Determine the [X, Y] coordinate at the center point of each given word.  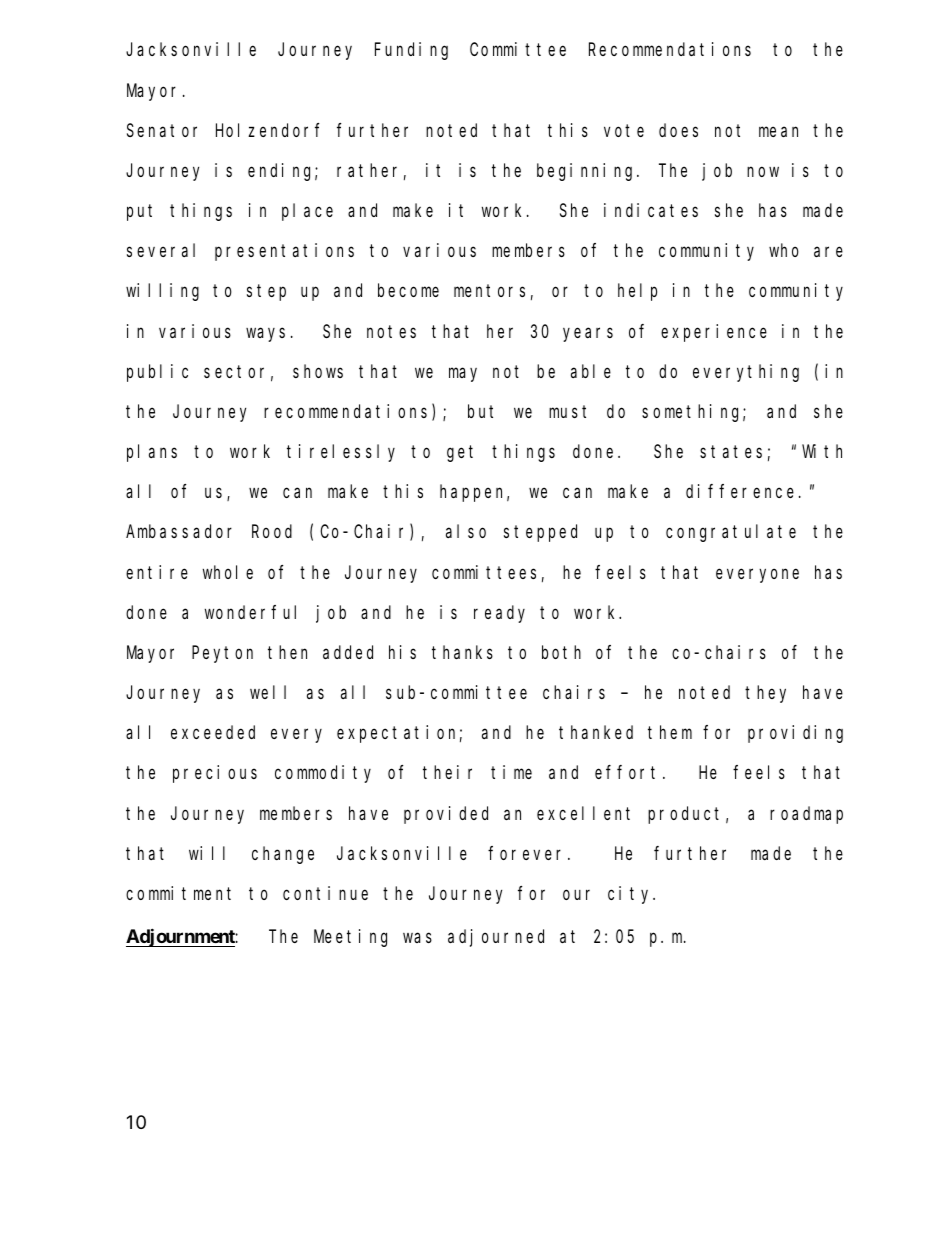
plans [152, 453]
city [631, 895]
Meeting [350, 938]
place [307, 212]
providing [795, 734]
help [637, 292]
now [763, 172]
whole [228, 572]
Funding [411, 51]
